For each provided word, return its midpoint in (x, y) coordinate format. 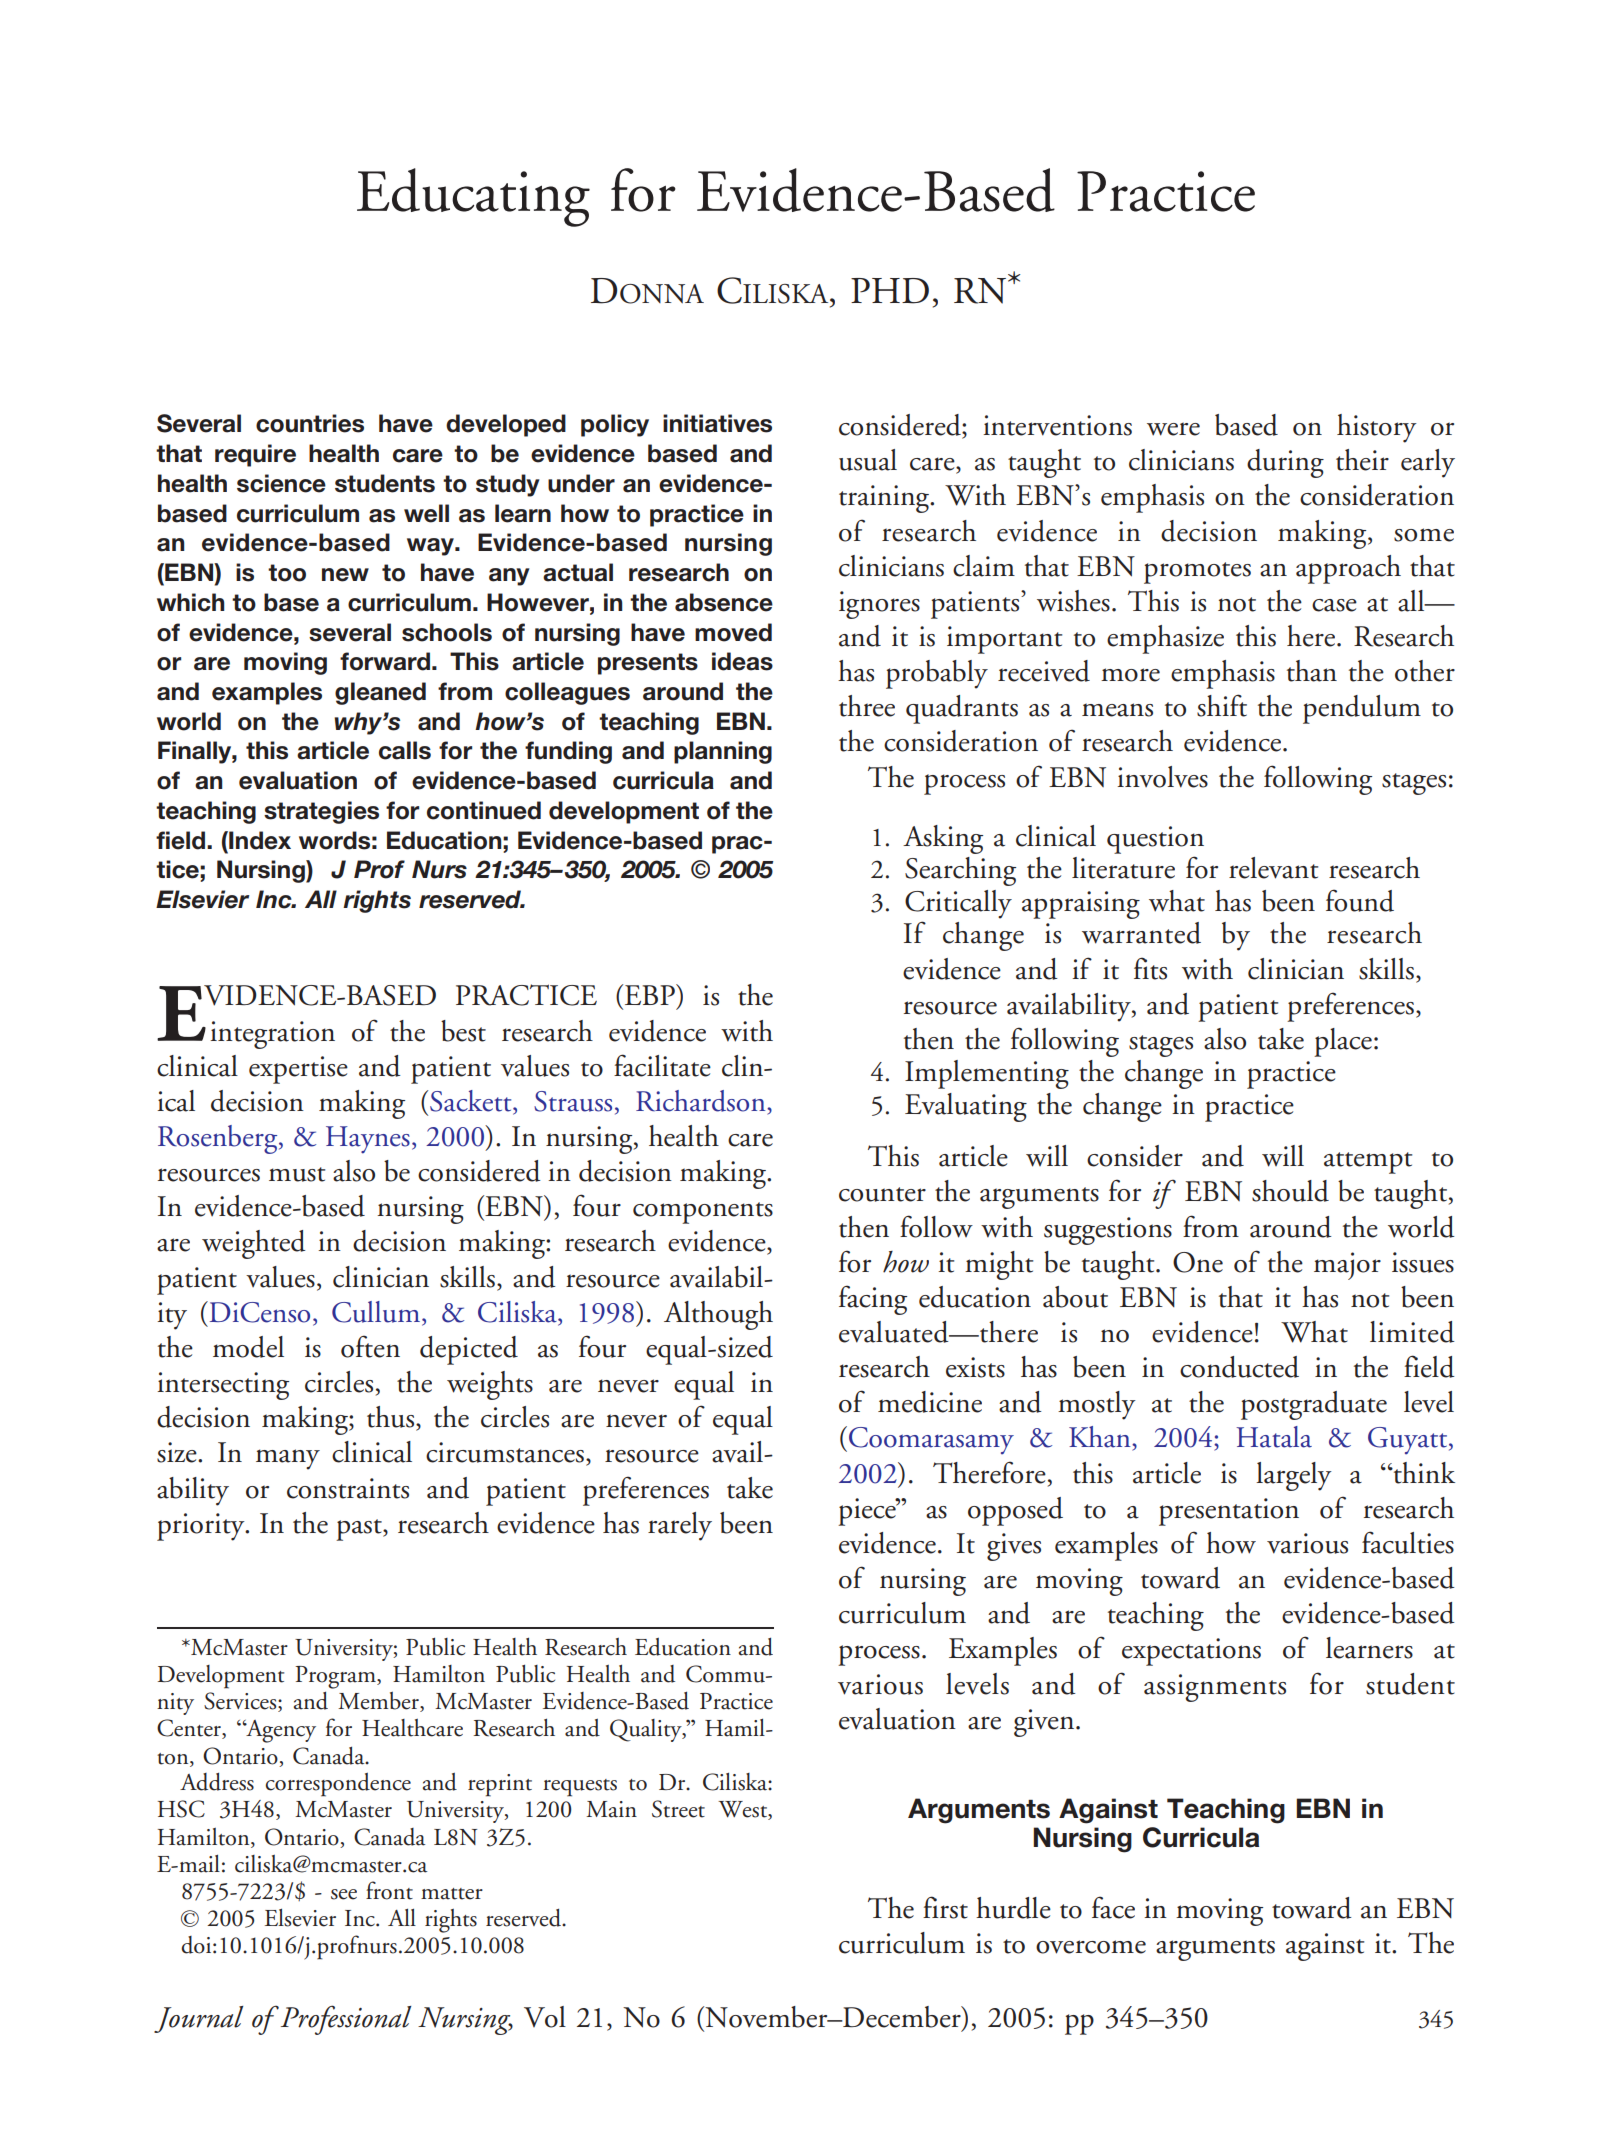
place (1343, 1042)
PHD (890, 291)
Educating (473, 197)
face (1113, 1907)
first (945, 1907)
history (1377, 428)
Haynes (368, 1140)
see (344, 1894)
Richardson (702, 1101)
